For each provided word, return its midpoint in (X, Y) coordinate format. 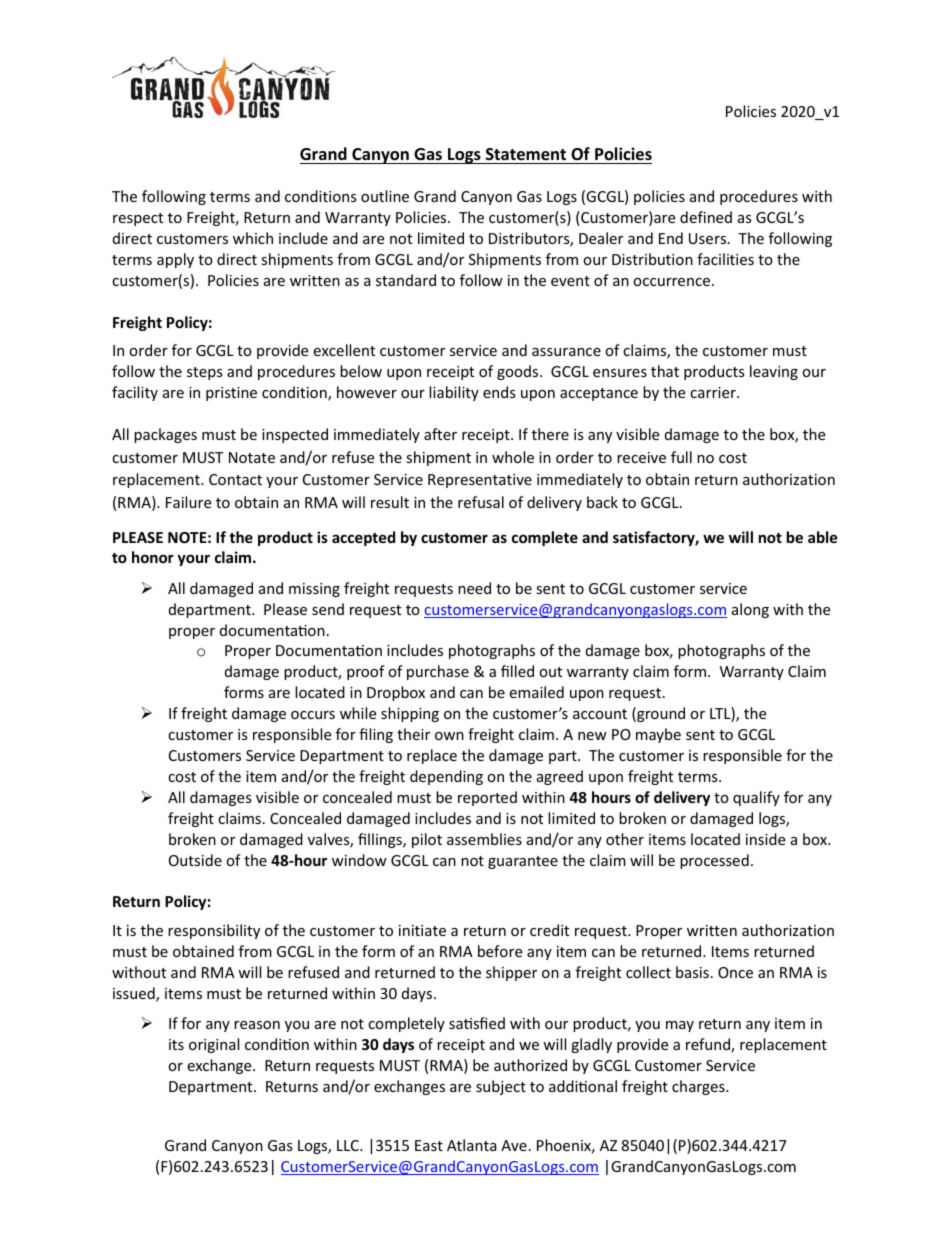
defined (706, 217)
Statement (526, 154)
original (214, 1045)
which (253, 238)
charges (699, 1087)
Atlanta (472, 1145)
